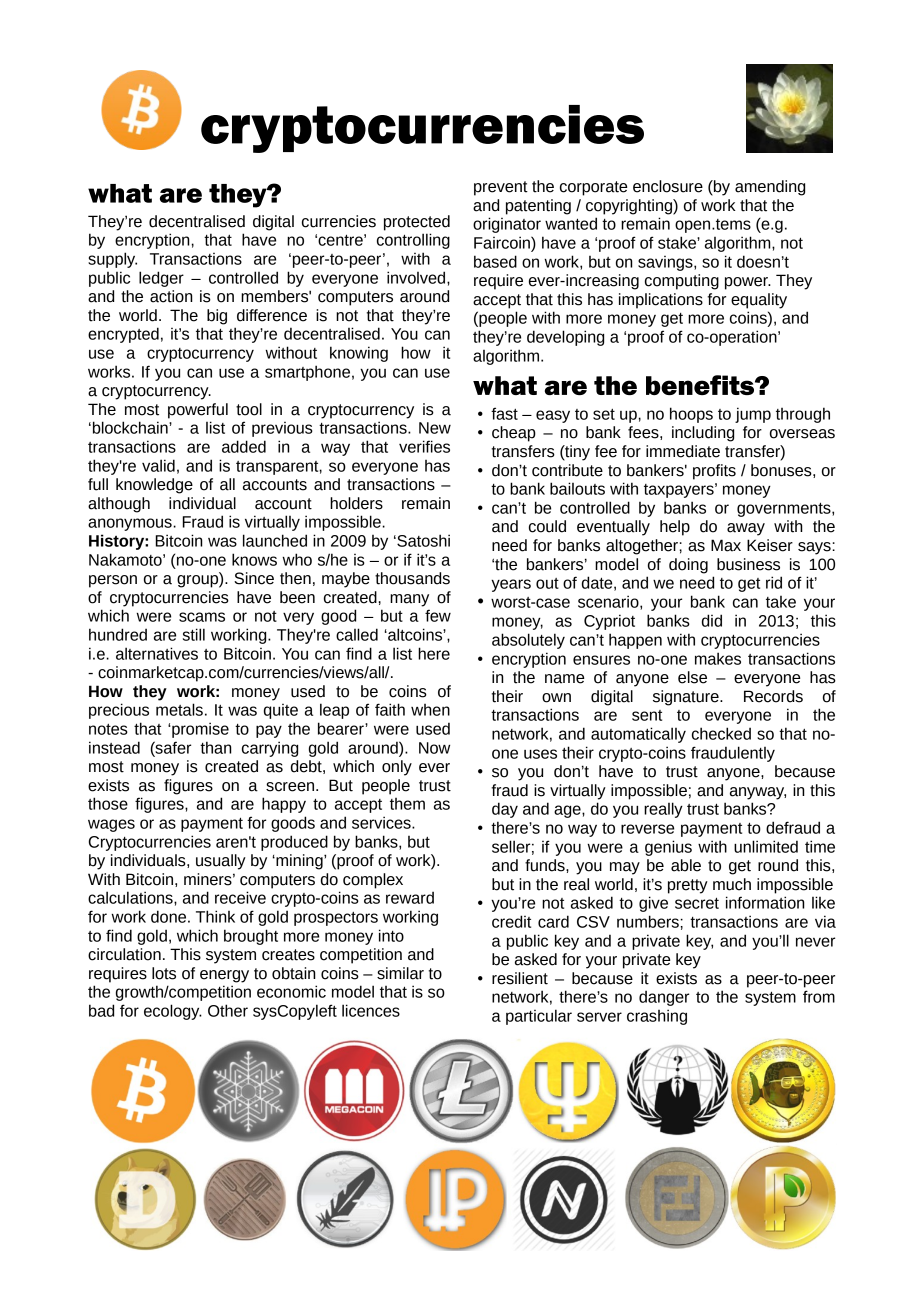  I want to click on protected, so click(417, 223).
